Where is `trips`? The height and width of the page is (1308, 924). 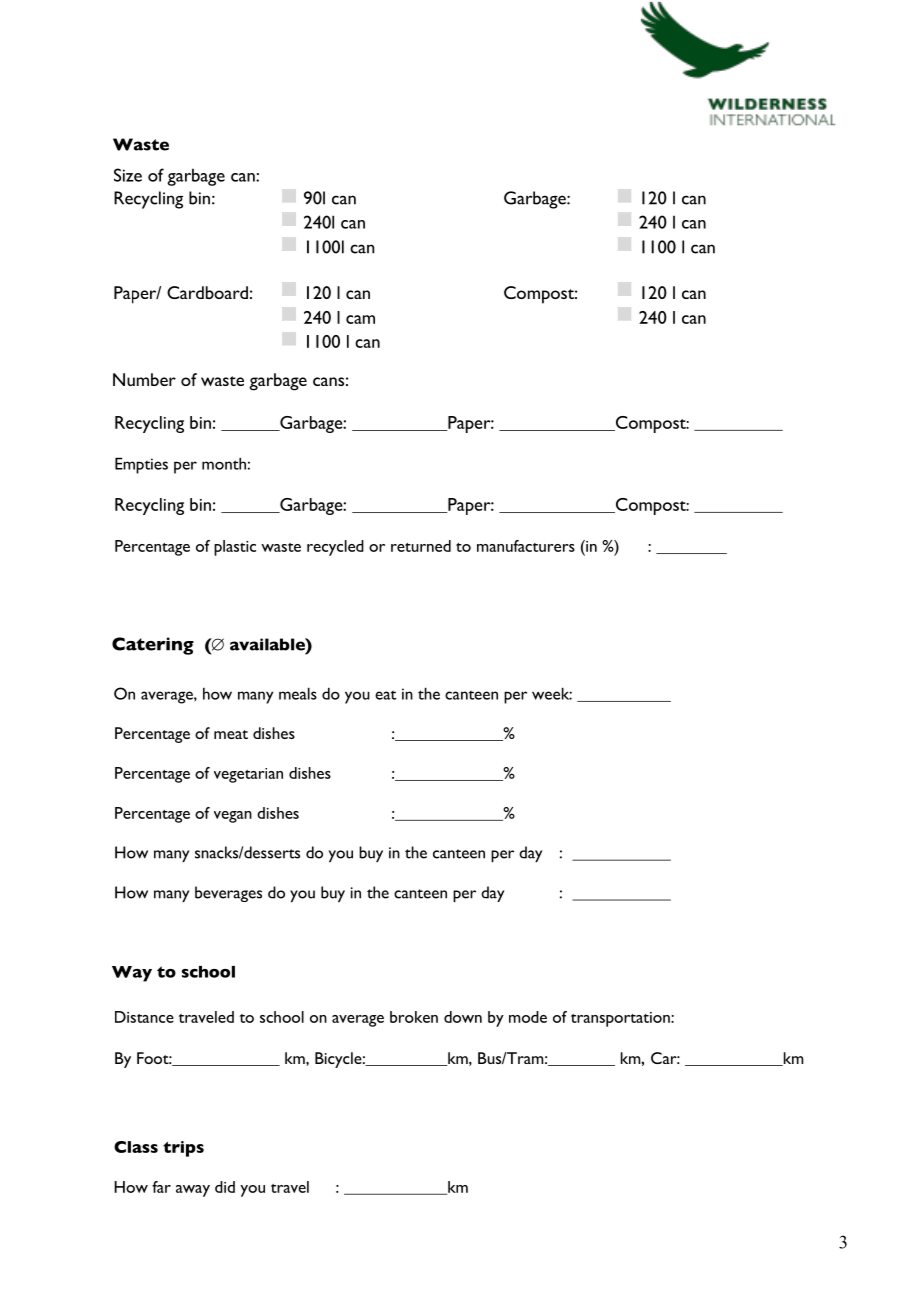 trips is located at coordinates (183, 1149).
